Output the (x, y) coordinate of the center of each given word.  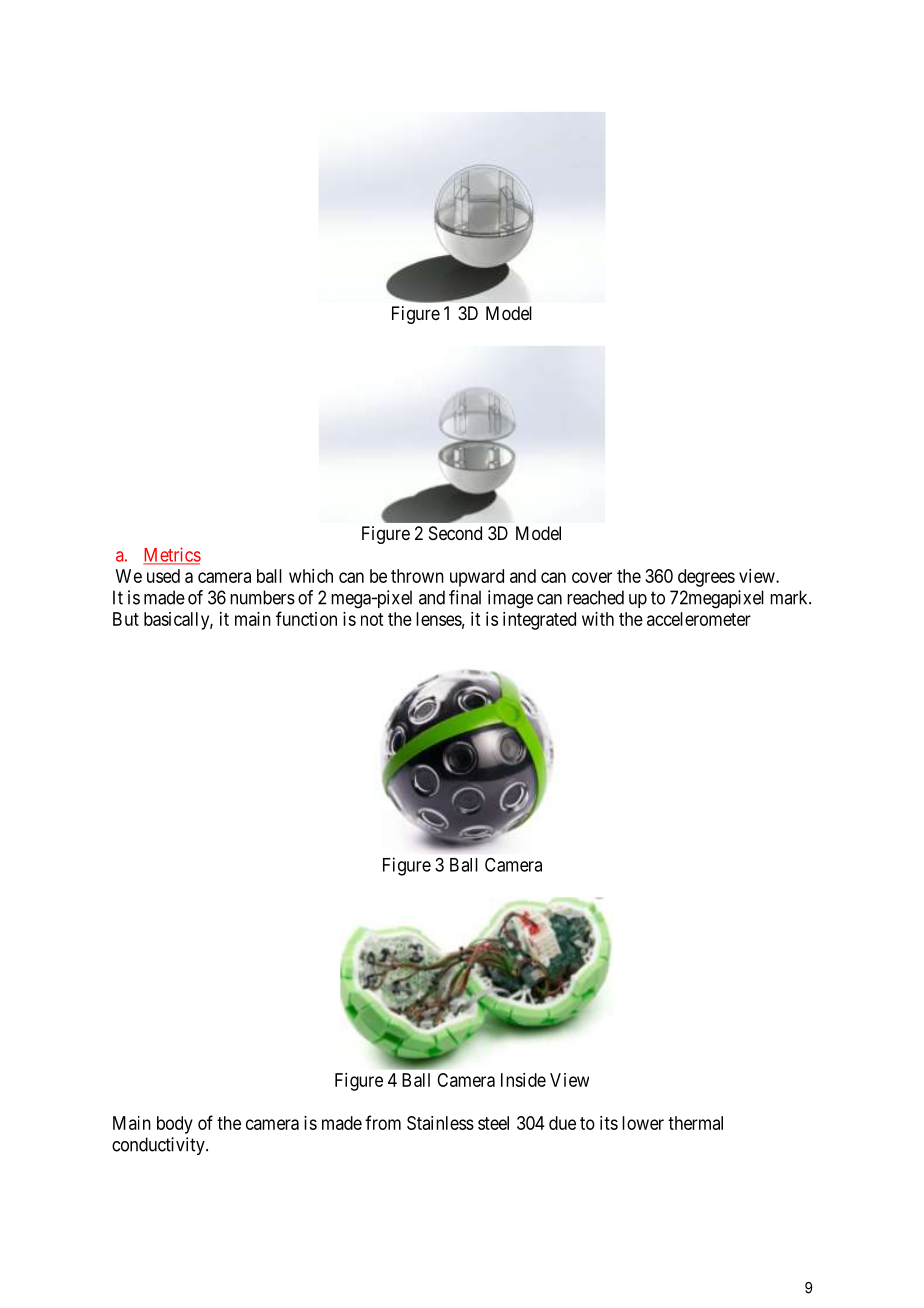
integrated (539, 621)
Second (455, 533)
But (126, 619)
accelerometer (699, 619)
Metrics (172, 555)
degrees (706, 578)
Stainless (440, 1123)
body (175, 1125)
